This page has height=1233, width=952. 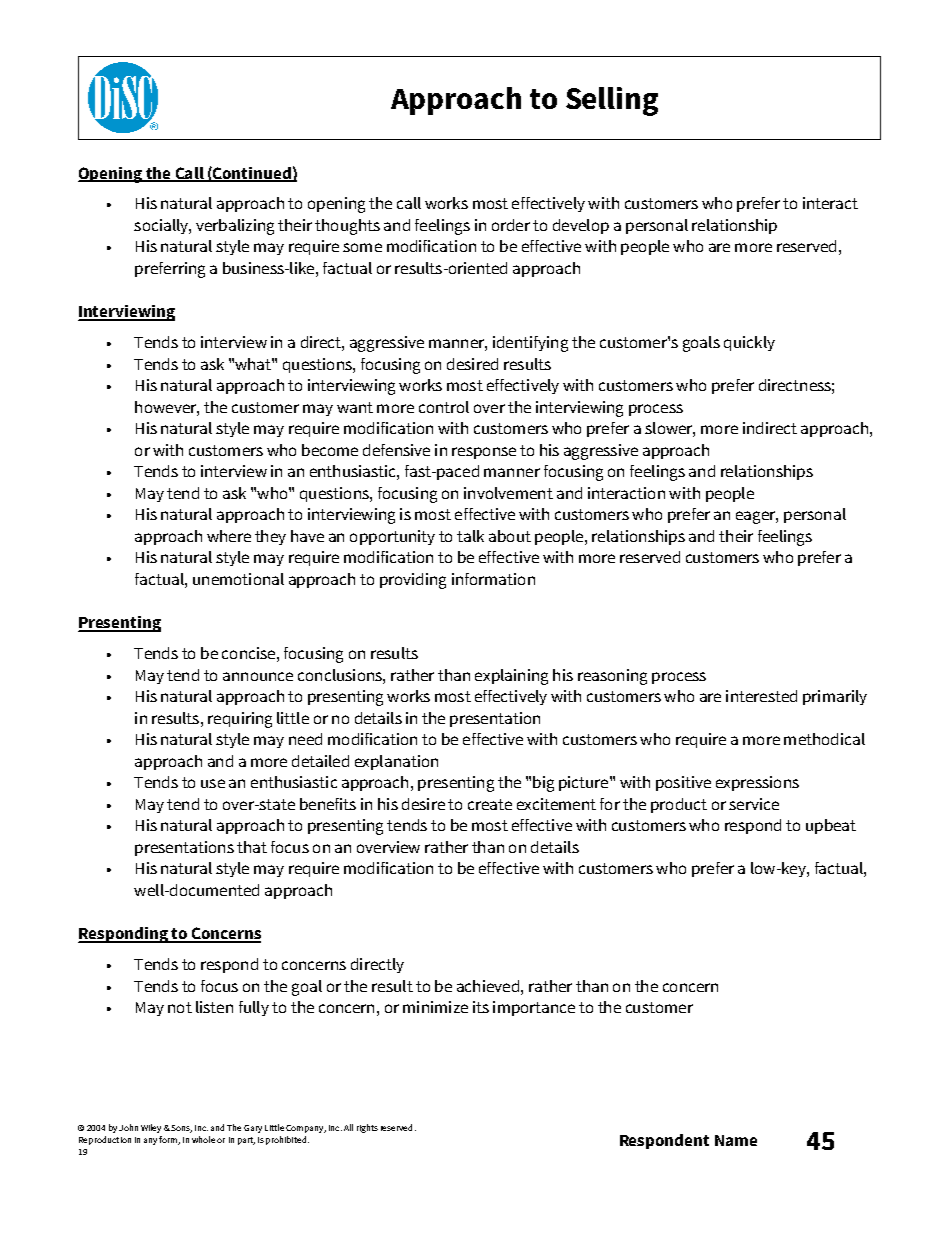 I want to click on Selling, so click(x=612, y=101).
